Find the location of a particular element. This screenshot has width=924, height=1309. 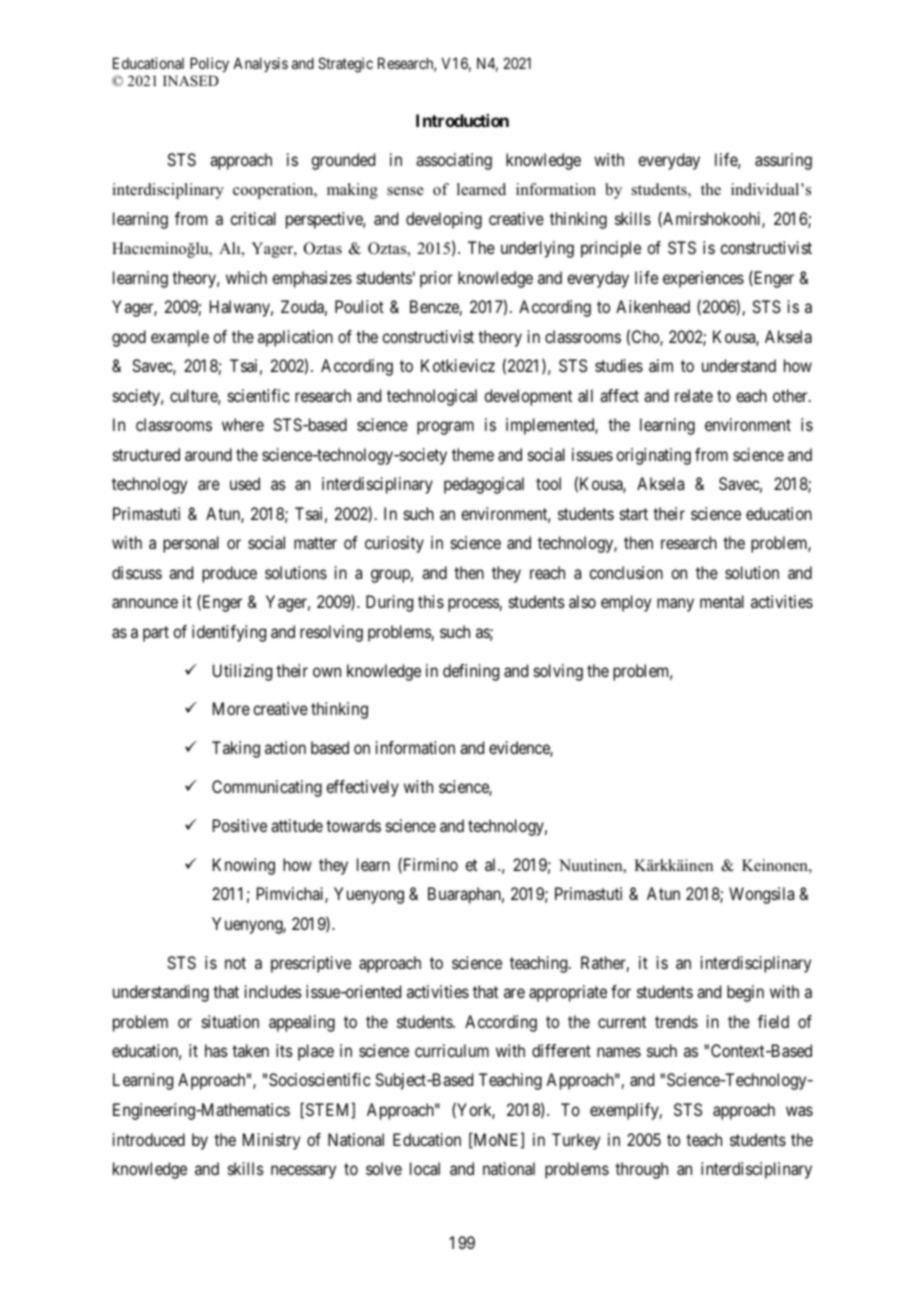

Policy is located at coordinates (209, 64).
